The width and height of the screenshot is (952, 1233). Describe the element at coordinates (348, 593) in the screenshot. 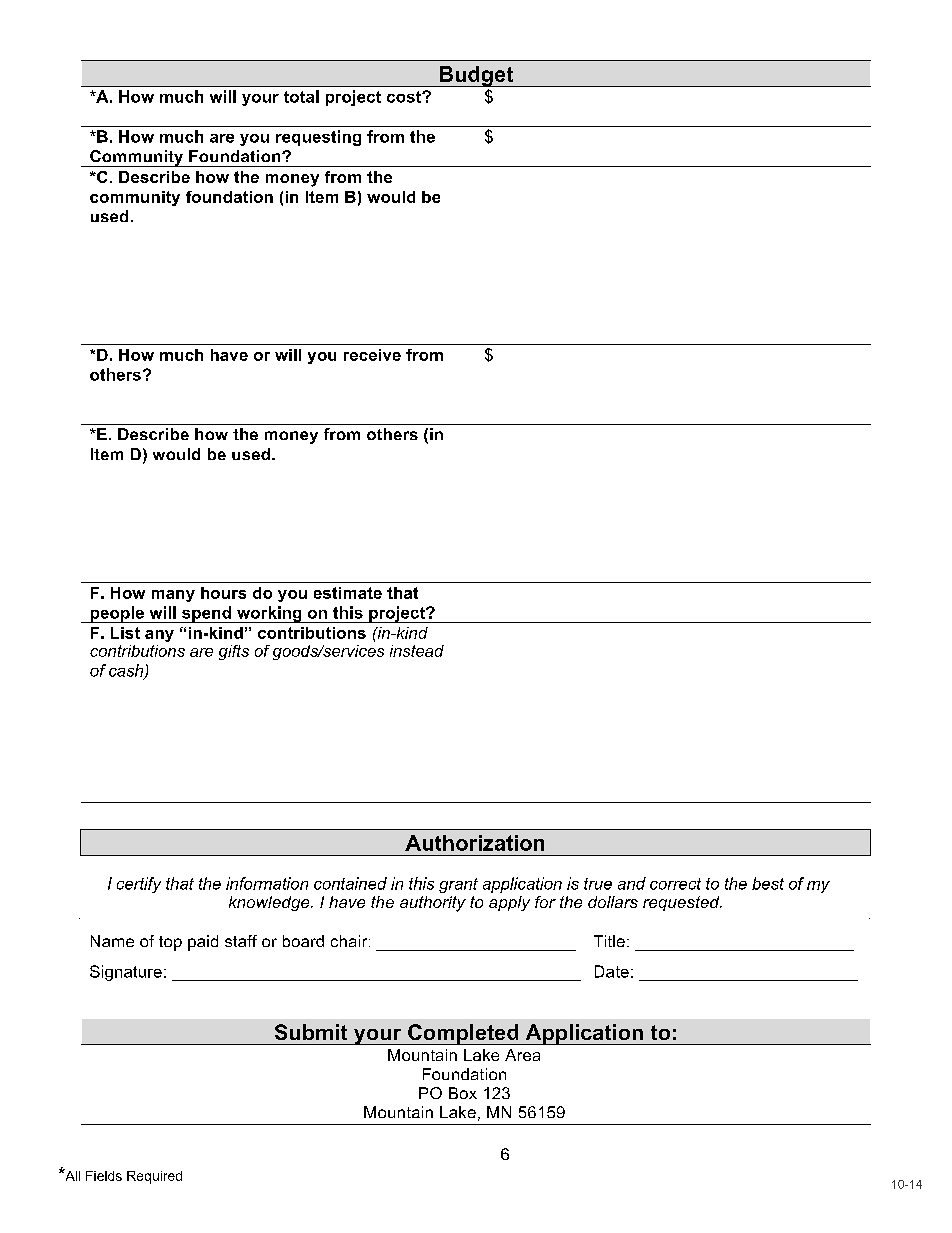

I see `estimate` at that location.
